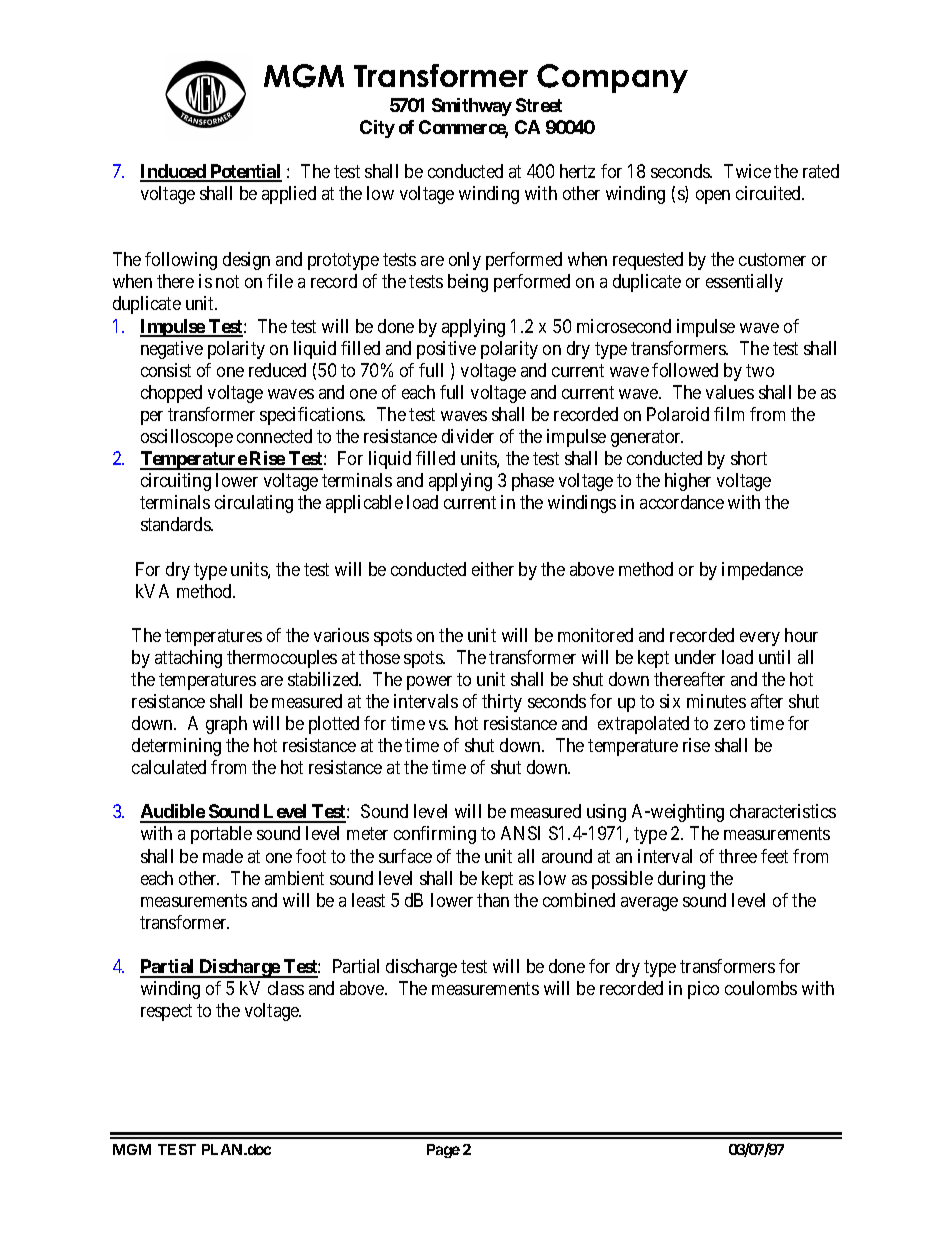 This screenshot has width=952, height=1233. What do you see at coordinates (747, 171) in the screenshot?
I see `Twice` at bounding box center [747, 171].
